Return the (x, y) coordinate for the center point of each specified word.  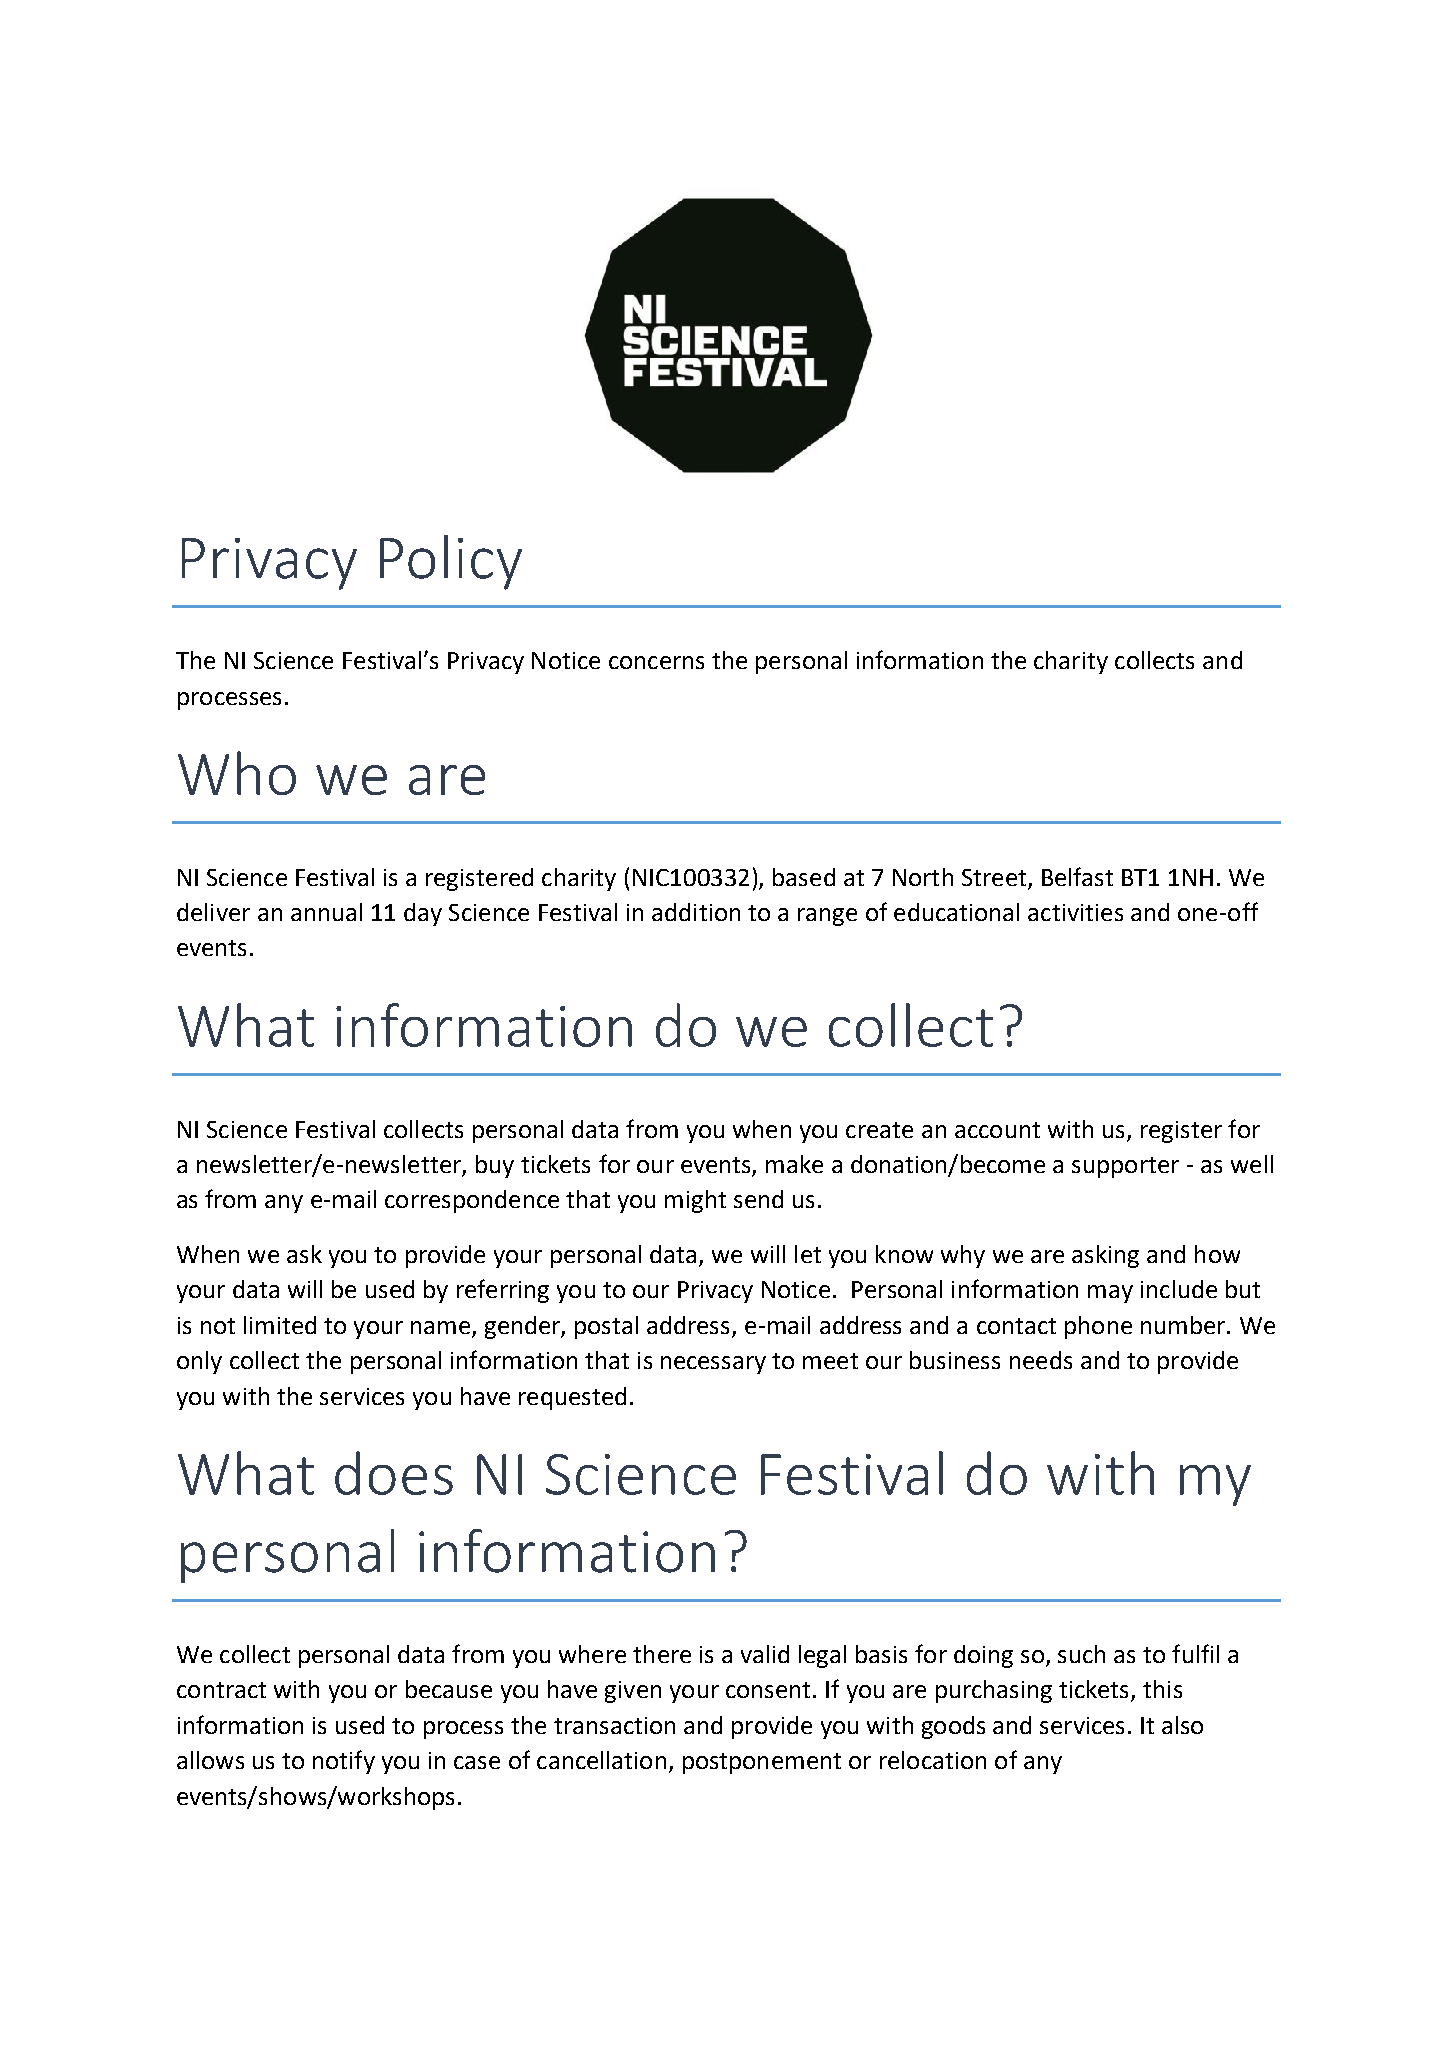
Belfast (1077, 876)
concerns (656, 662)
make (794, 1164)
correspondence (472, 1201)
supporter (1125, 1167)
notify (344, 1762)
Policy (451, 562)
